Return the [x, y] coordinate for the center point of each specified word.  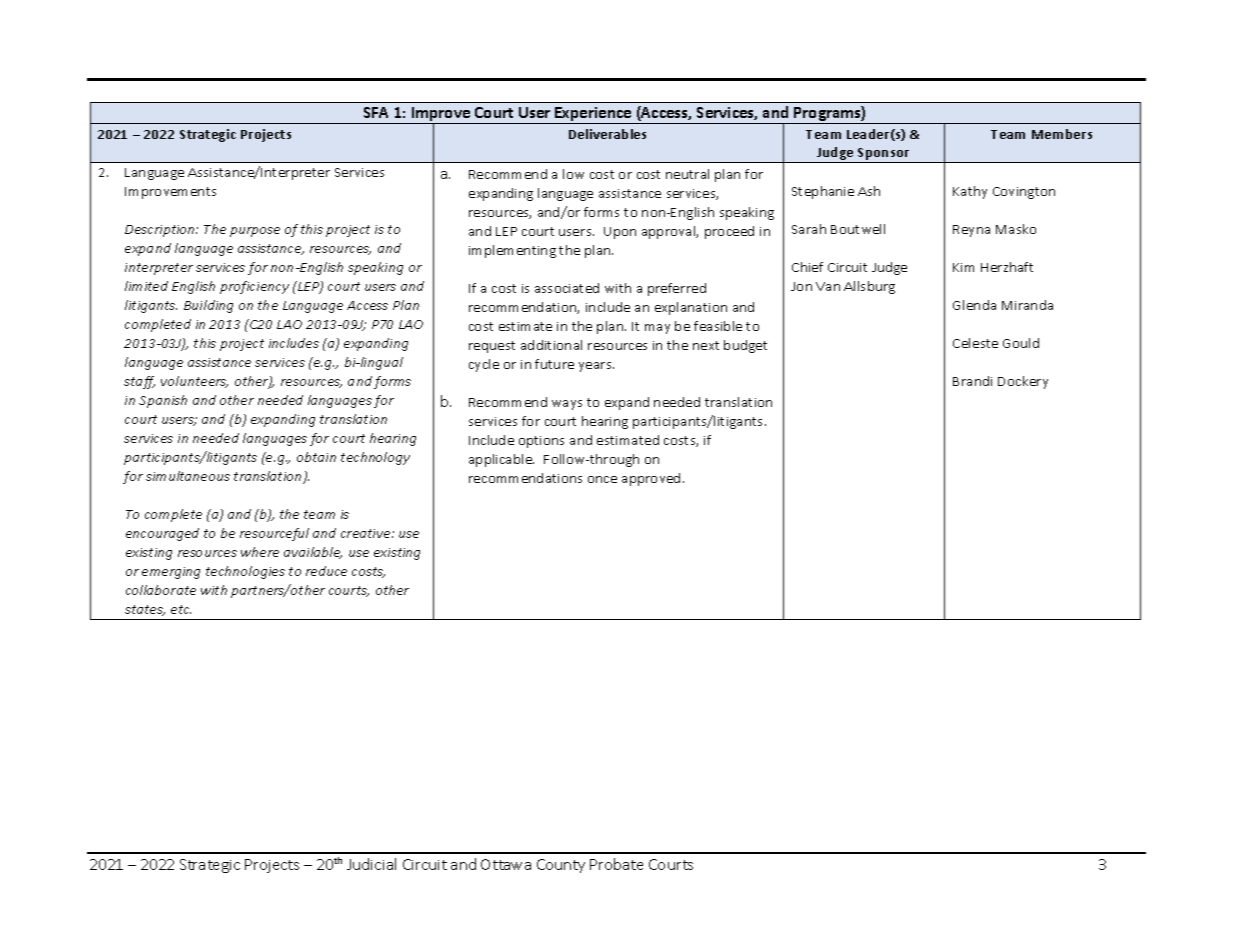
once [602, 479]
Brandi [972, 381]
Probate [616, 864]
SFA [376, 112]
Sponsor [884, 155]
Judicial [371, 864]
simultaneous [188, 476]
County [561, 866]
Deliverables [607, 134]
